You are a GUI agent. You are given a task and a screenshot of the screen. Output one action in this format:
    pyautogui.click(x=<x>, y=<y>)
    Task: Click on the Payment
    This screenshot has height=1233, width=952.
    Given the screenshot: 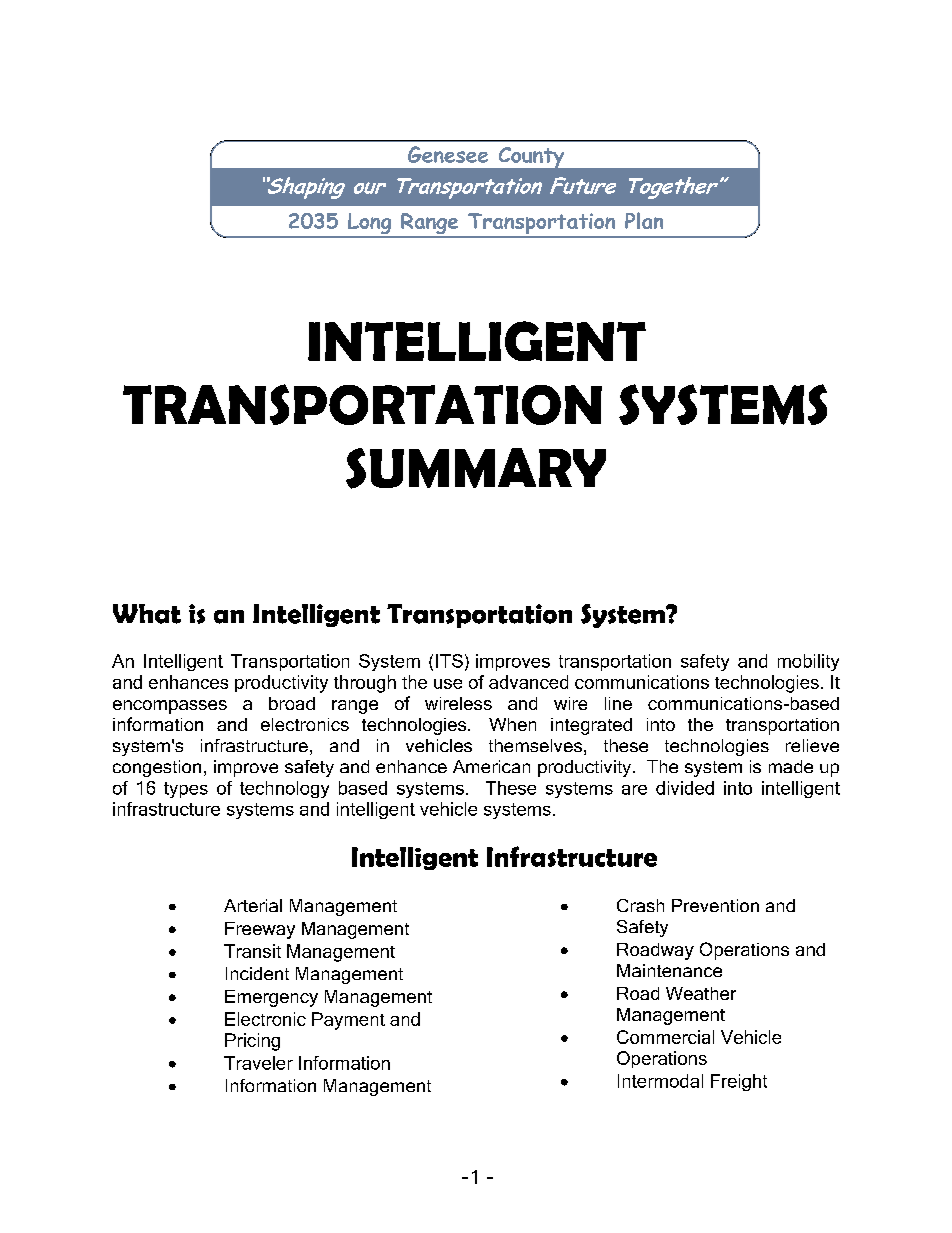 What is the action you would take?
    pyautogui.click(x=348, y=1021)
